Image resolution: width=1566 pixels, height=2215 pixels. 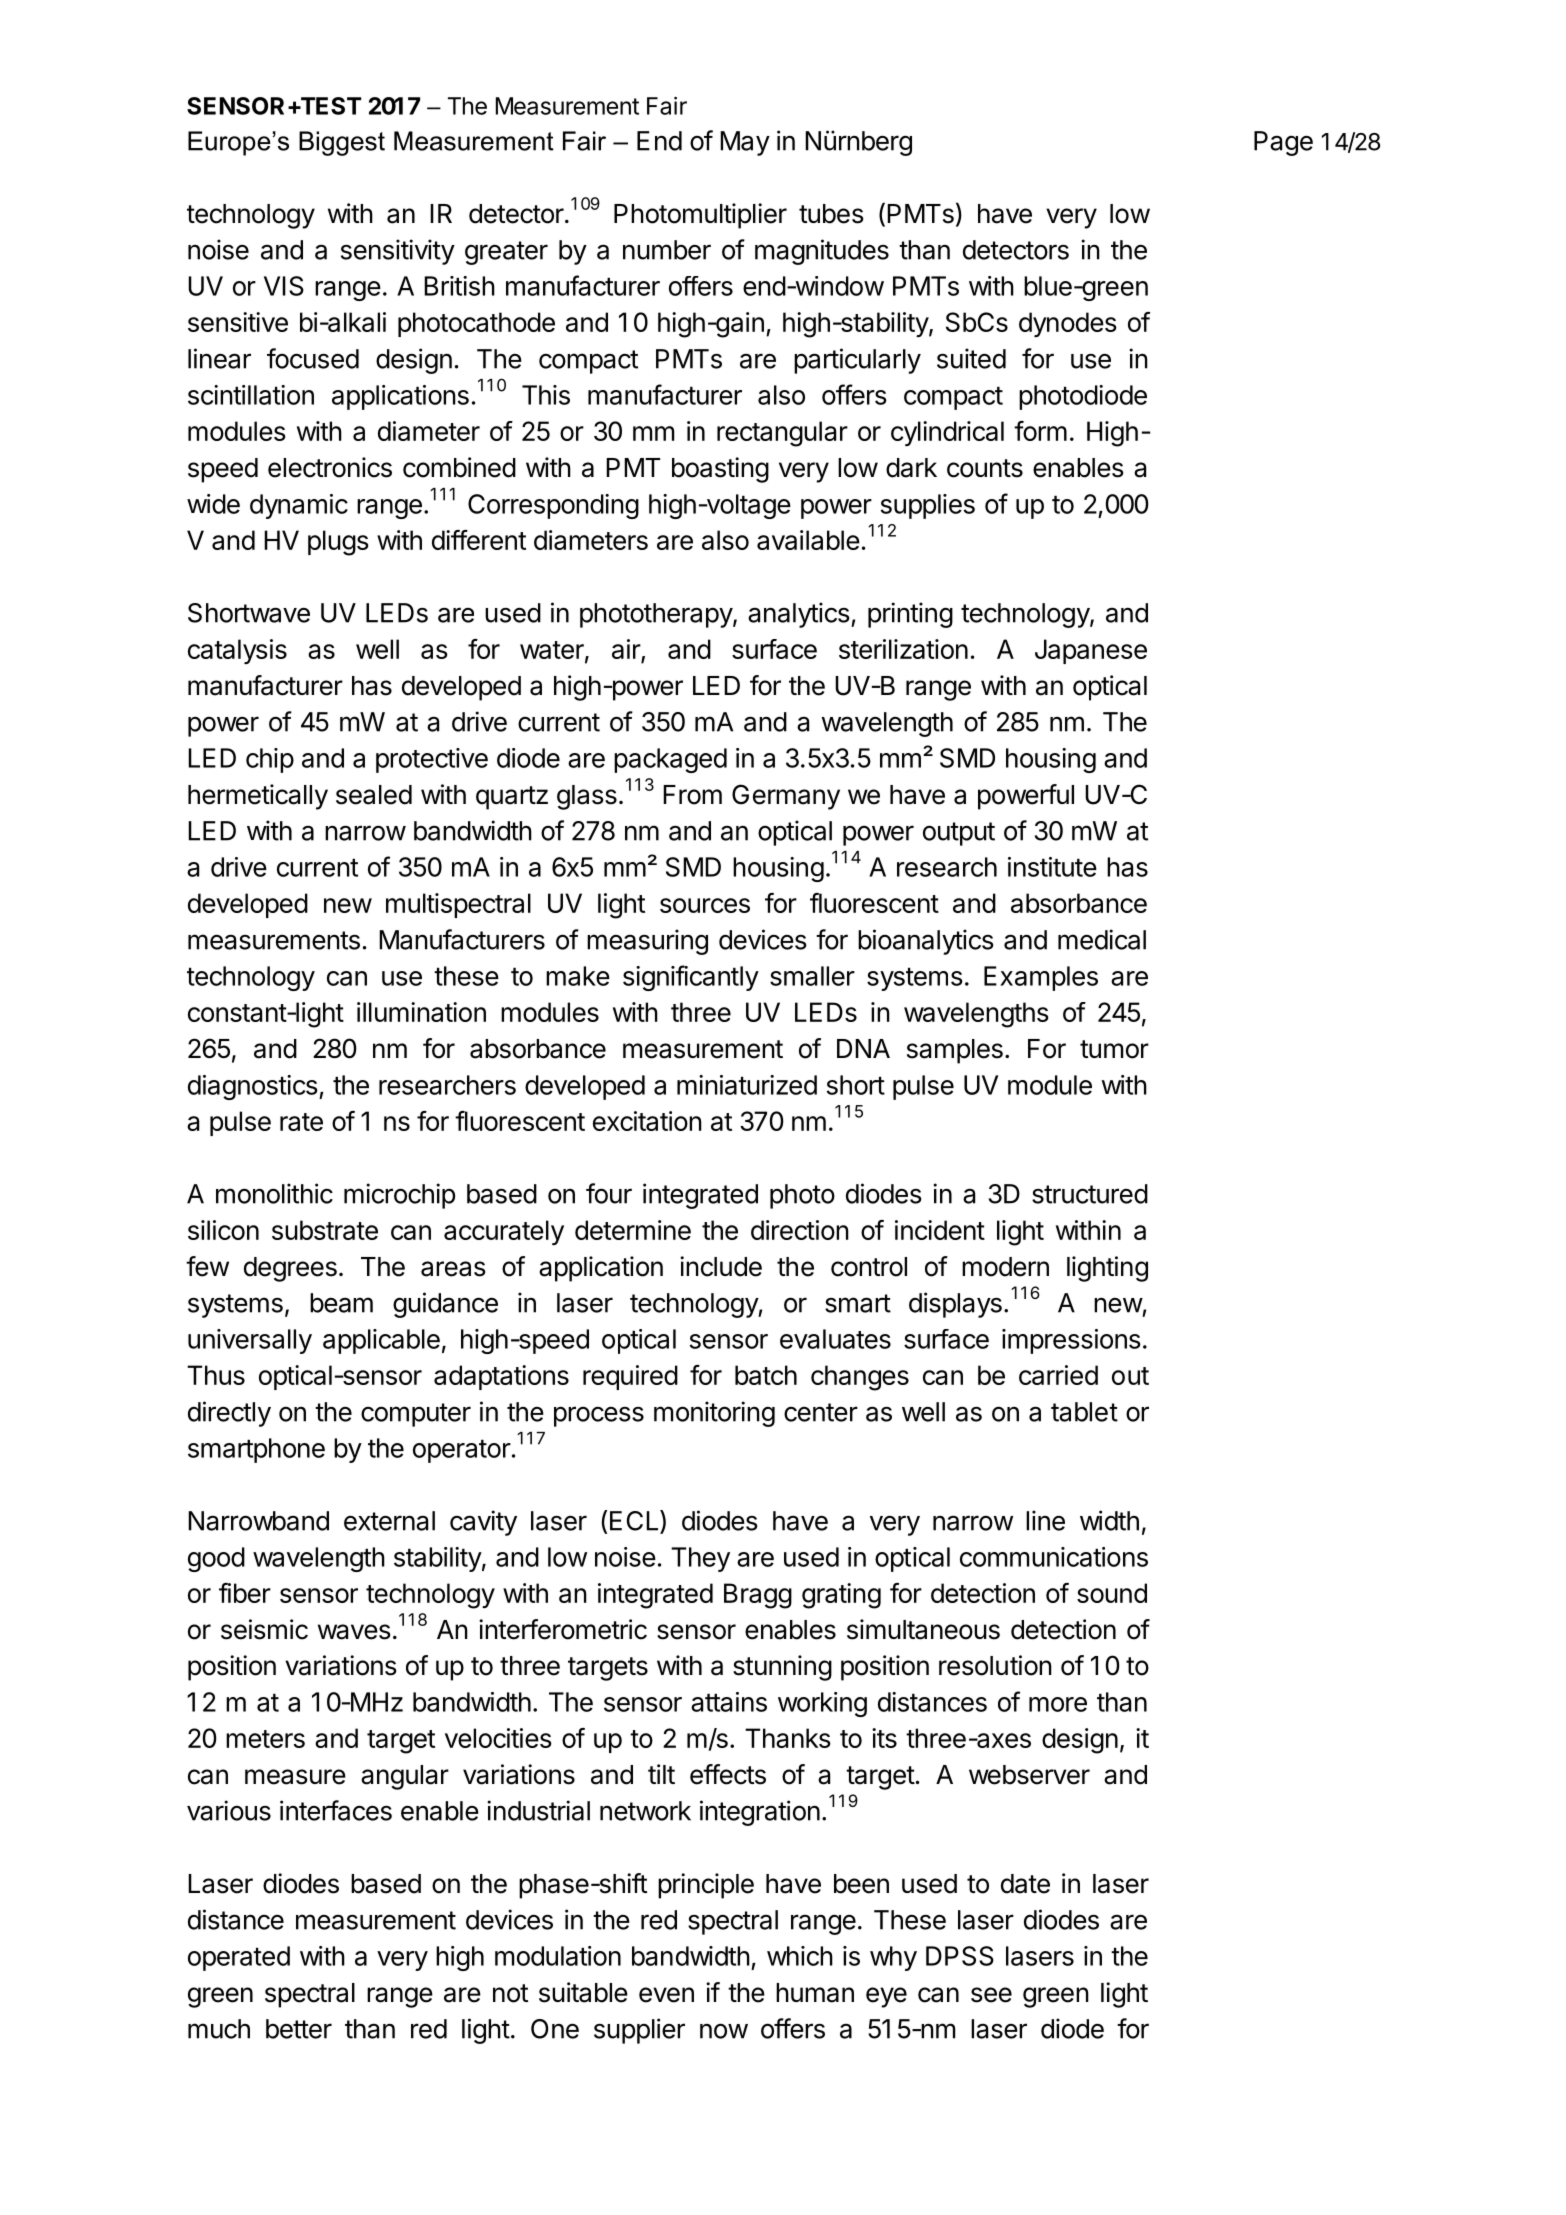 What do you see at coordinates (1114, 1049) in the screenshot?
I see `tumor` at bounding box center [1114, 1049].
